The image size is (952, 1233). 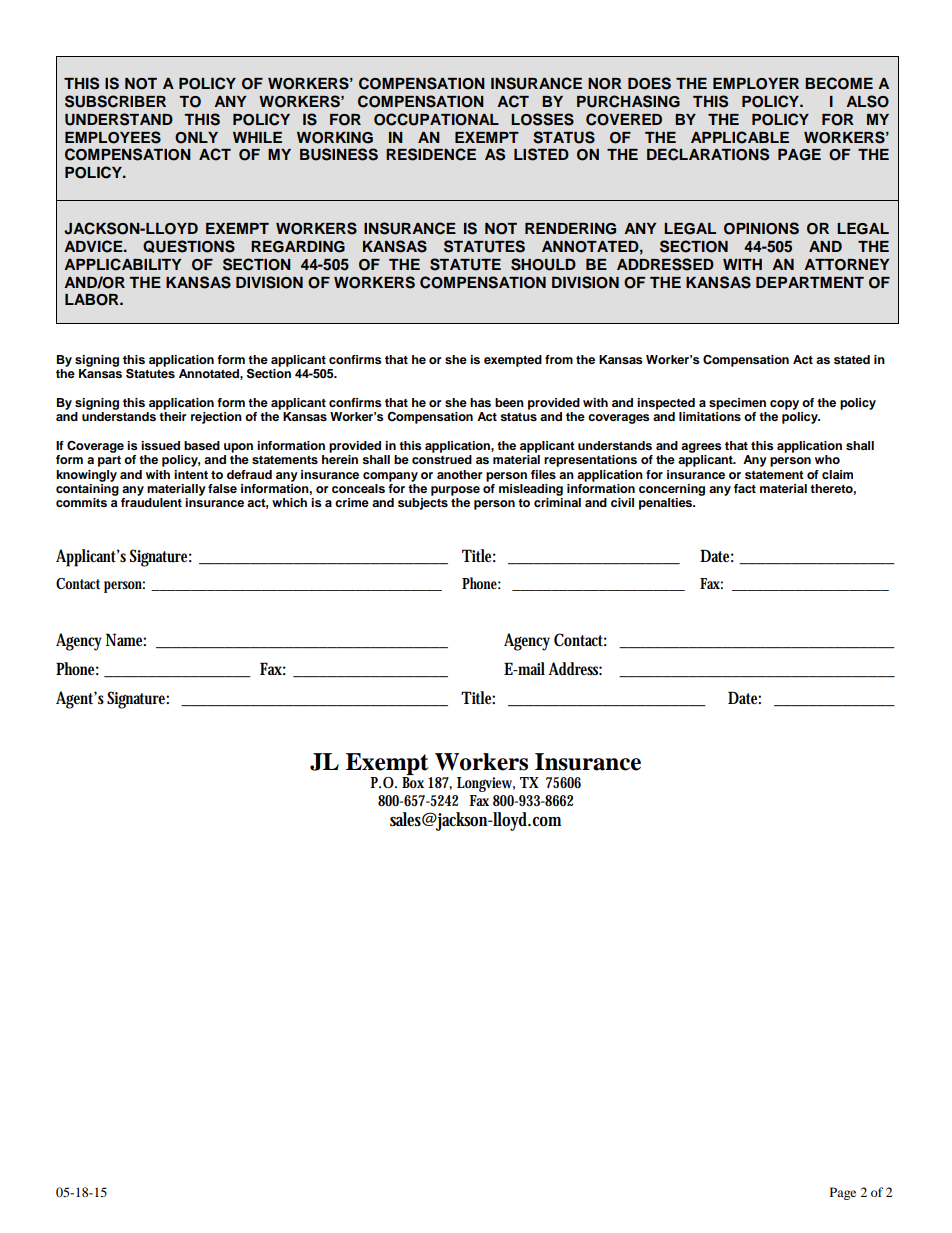 I want to click on LABOR, so click(x=93, y=300).
